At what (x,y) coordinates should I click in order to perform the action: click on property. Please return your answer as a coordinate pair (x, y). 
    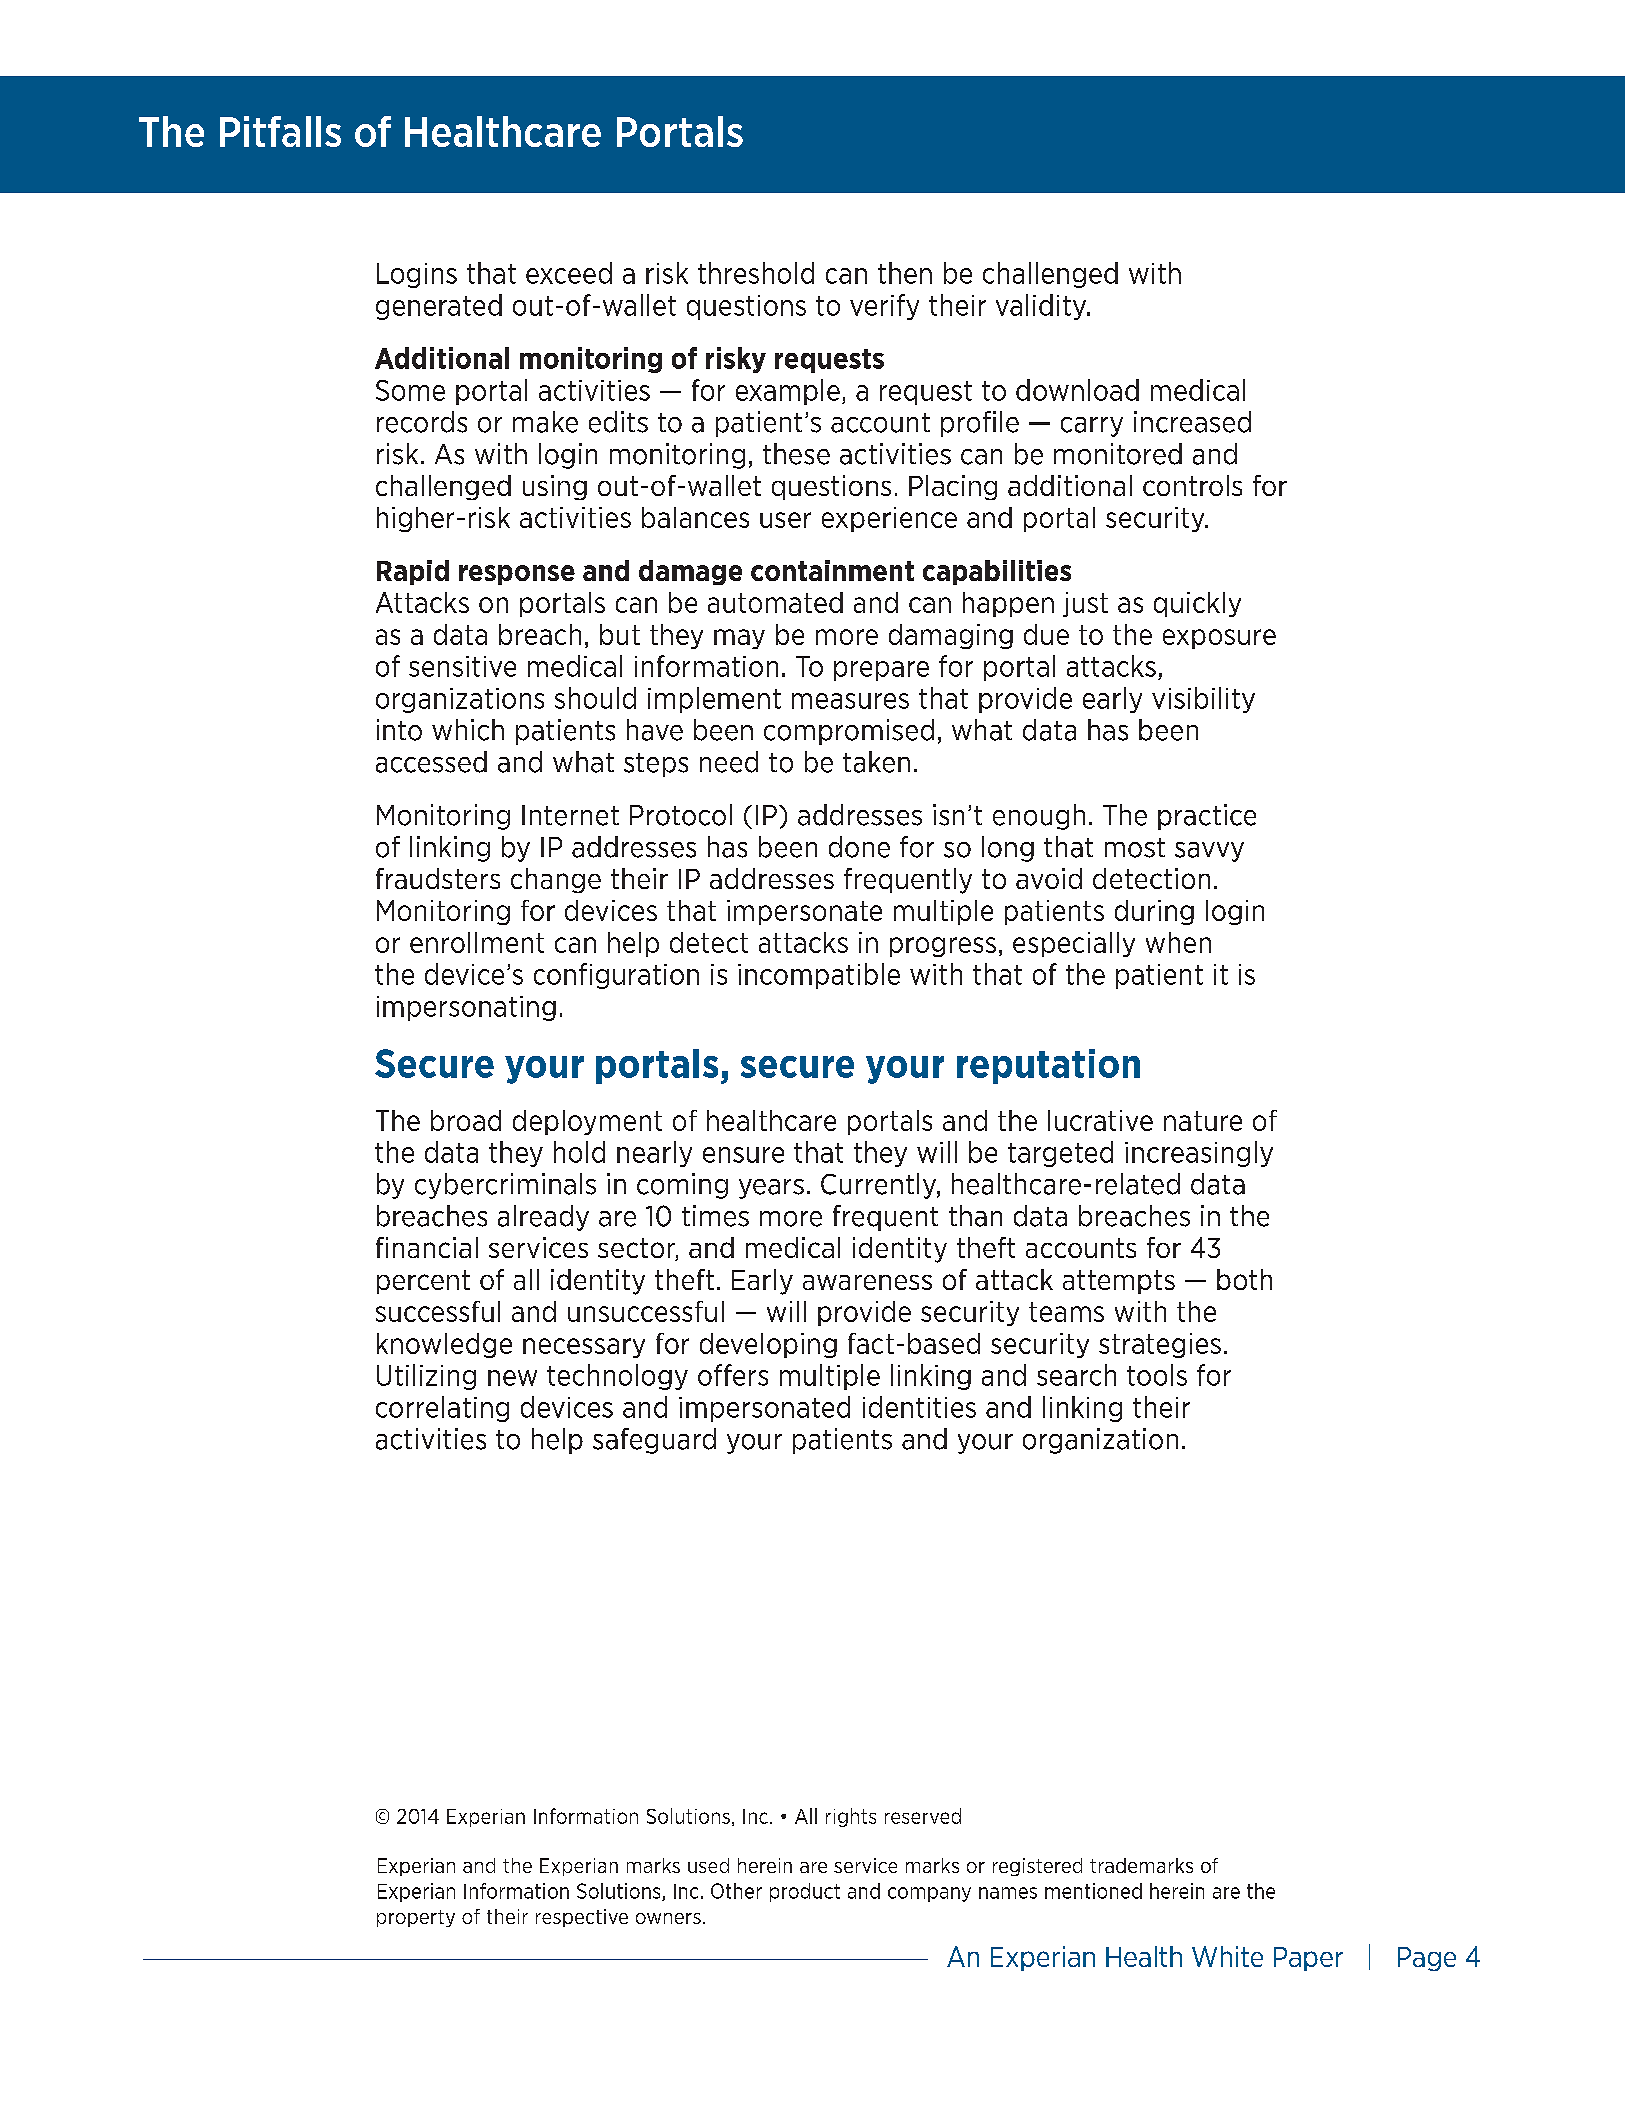
    Looking at the image, I should click on (416, 1918).
